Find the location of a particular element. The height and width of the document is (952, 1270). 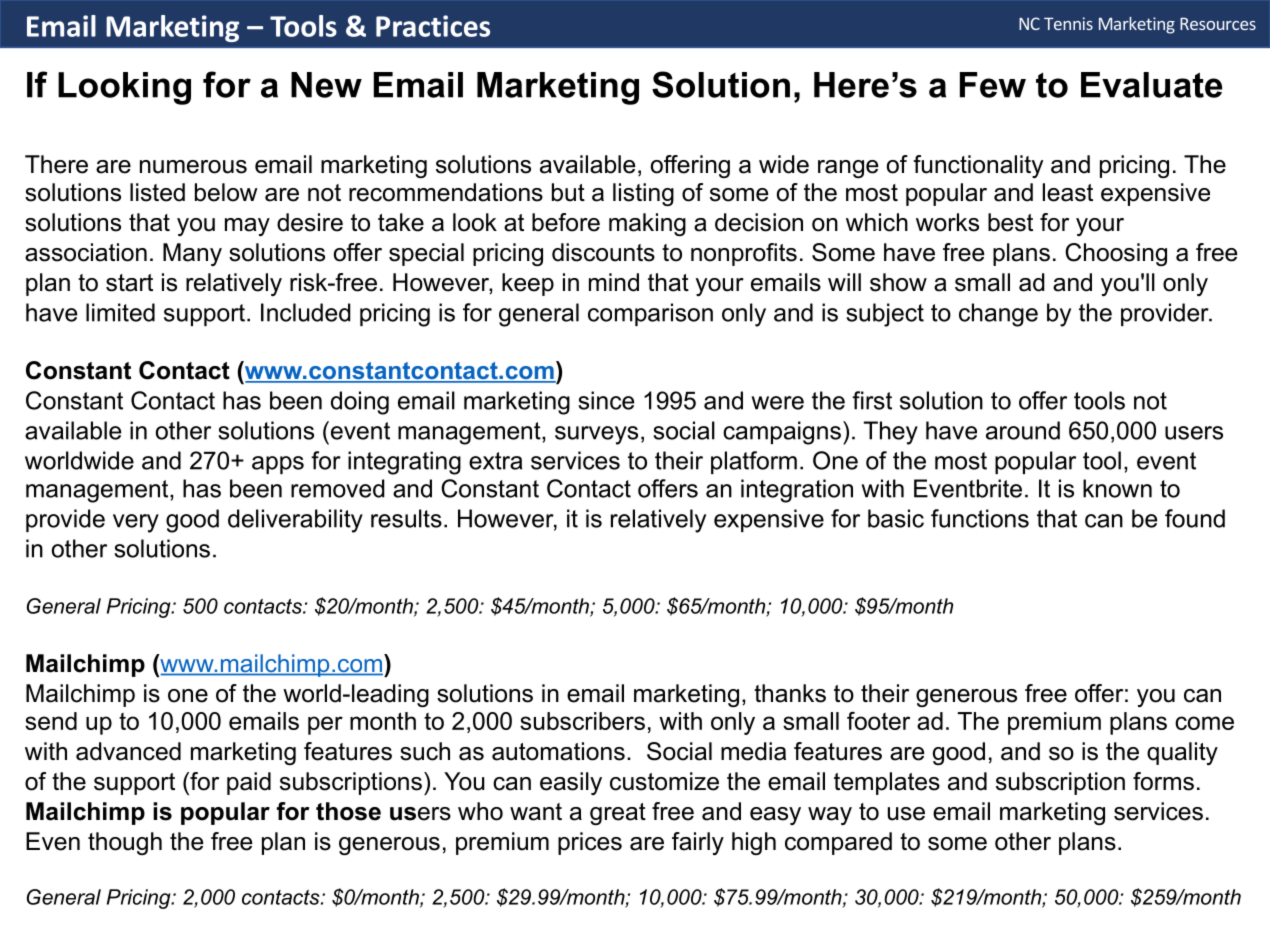

though is located at coordinates (125, 843).
